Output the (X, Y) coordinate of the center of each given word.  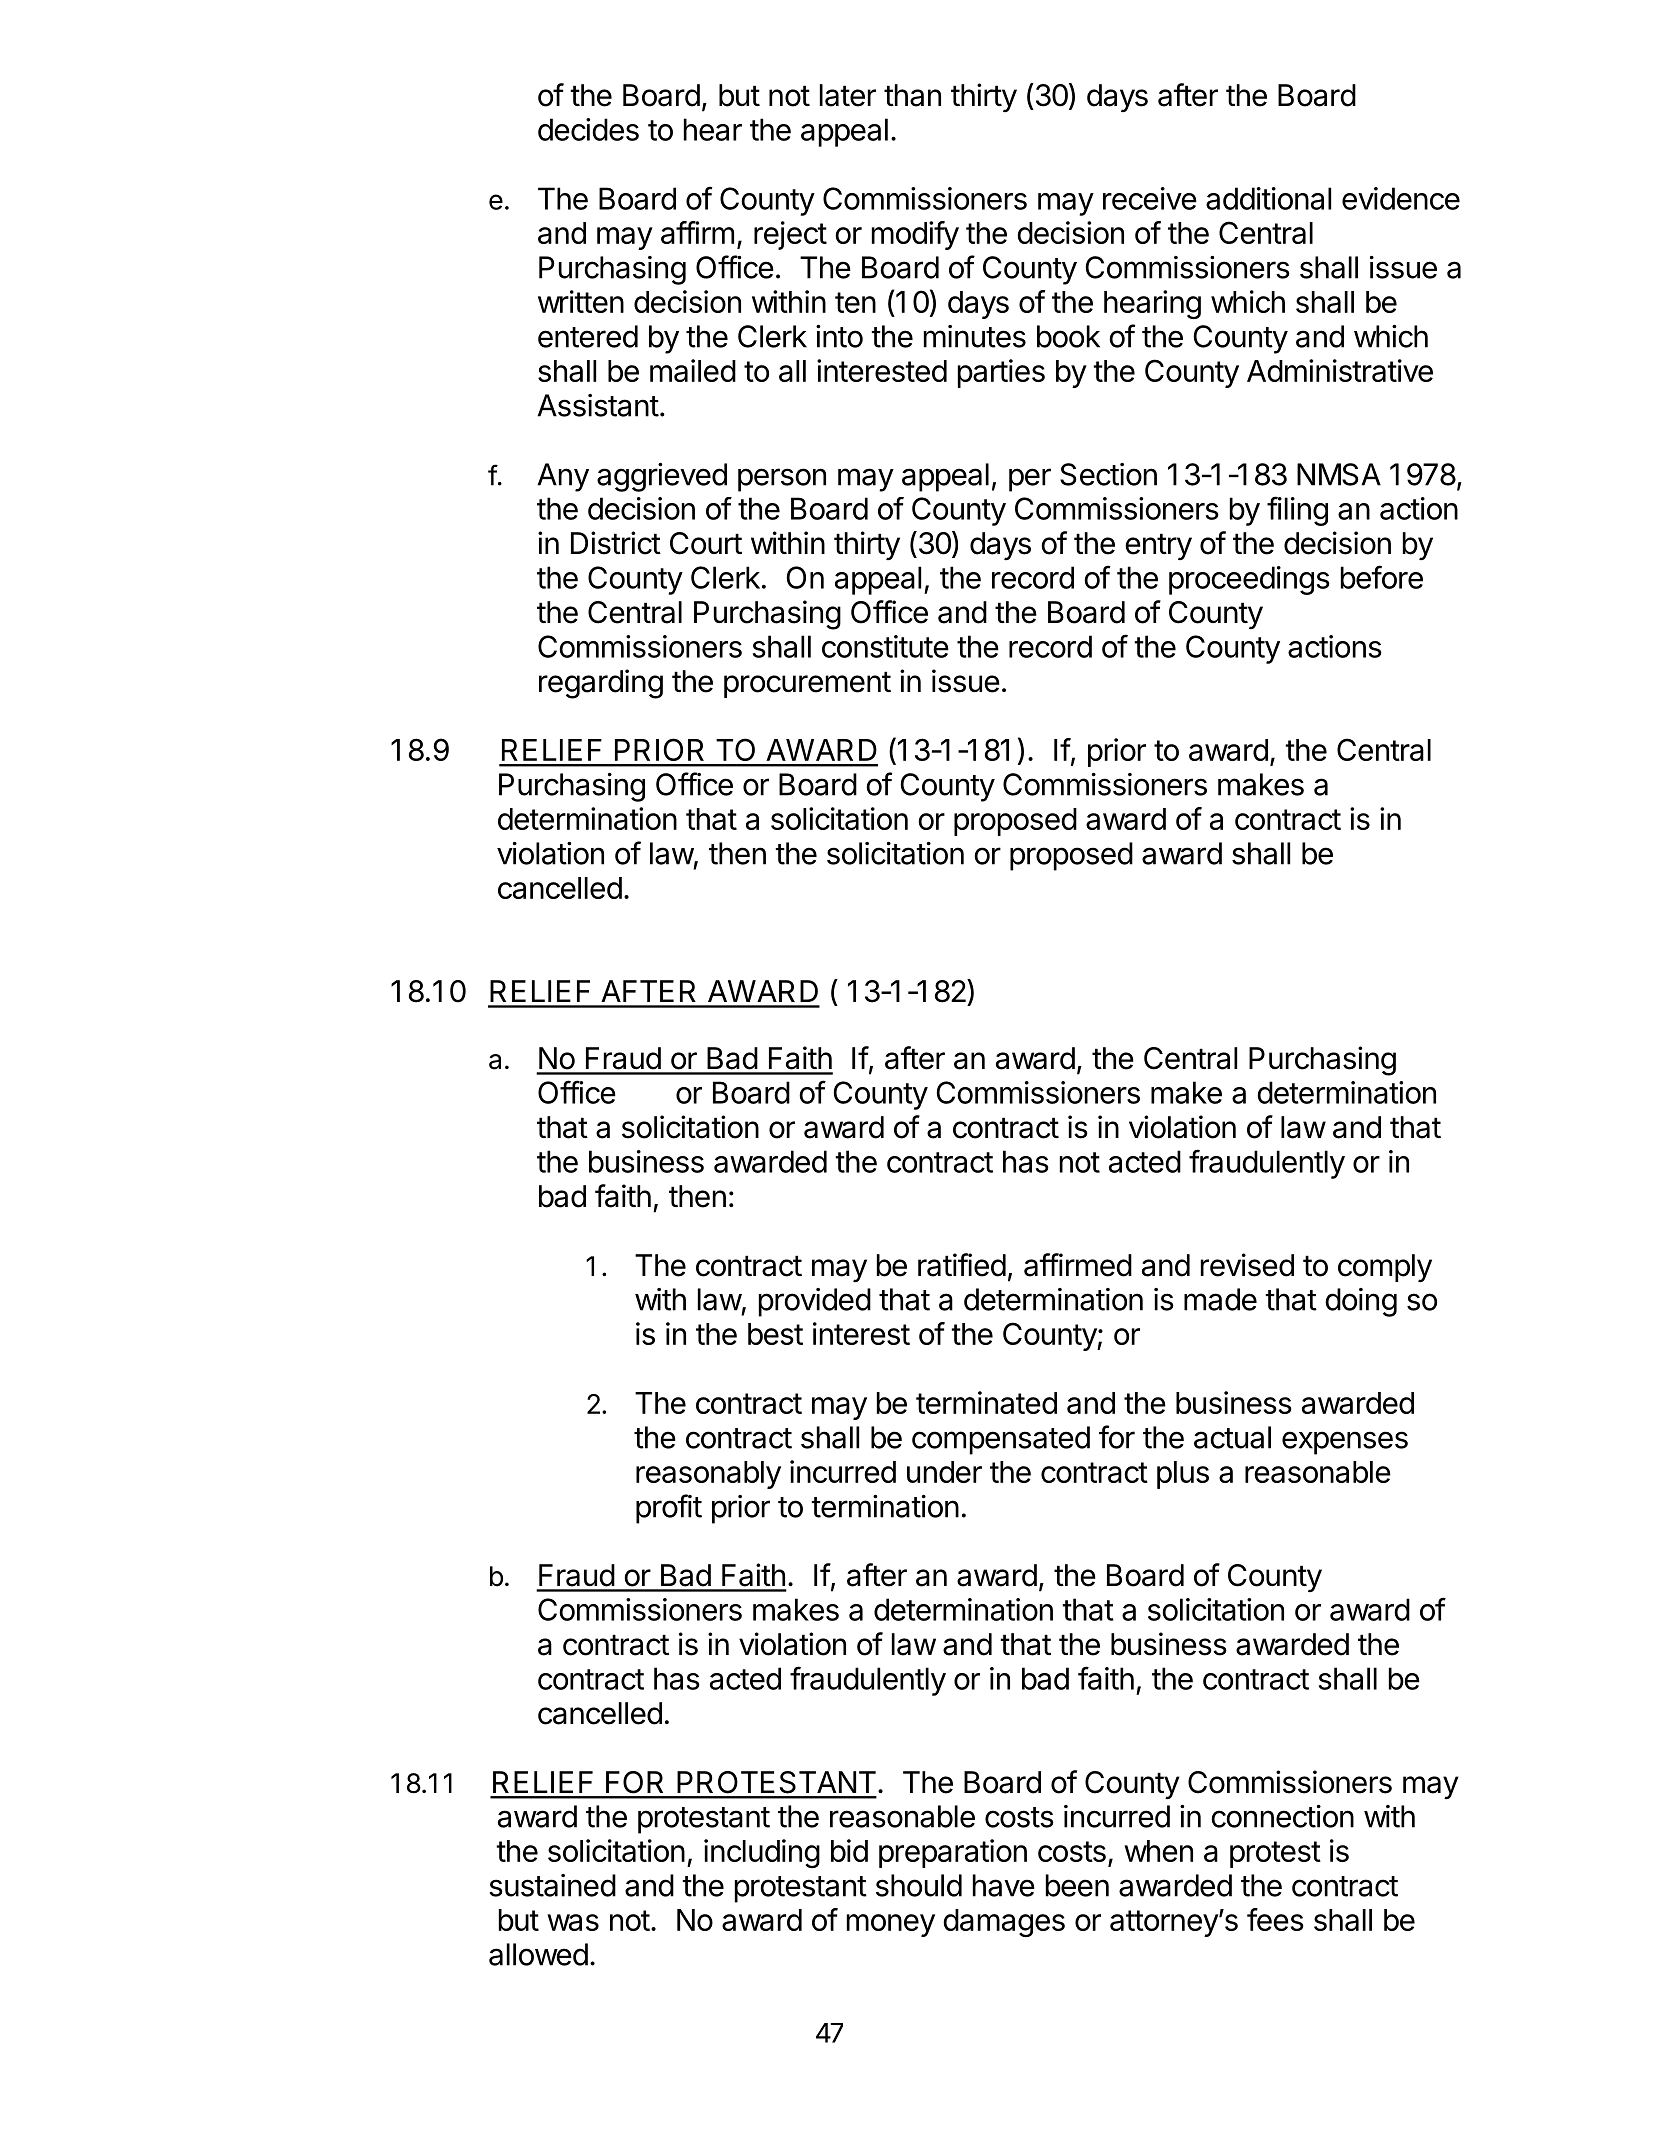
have (1004, 1885)
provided (815, 1302)
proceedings (1249, 580)
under (944, 1472)
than (912, 95)
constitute (885, 646)
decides (588, 129)
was (573, 1922)
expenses (1345, 1443)
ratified (962, 1265)
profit (669, 1509)
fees (1275, 1919)
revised (1247, 1265)
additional (1268, 198)
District (616, 543)
